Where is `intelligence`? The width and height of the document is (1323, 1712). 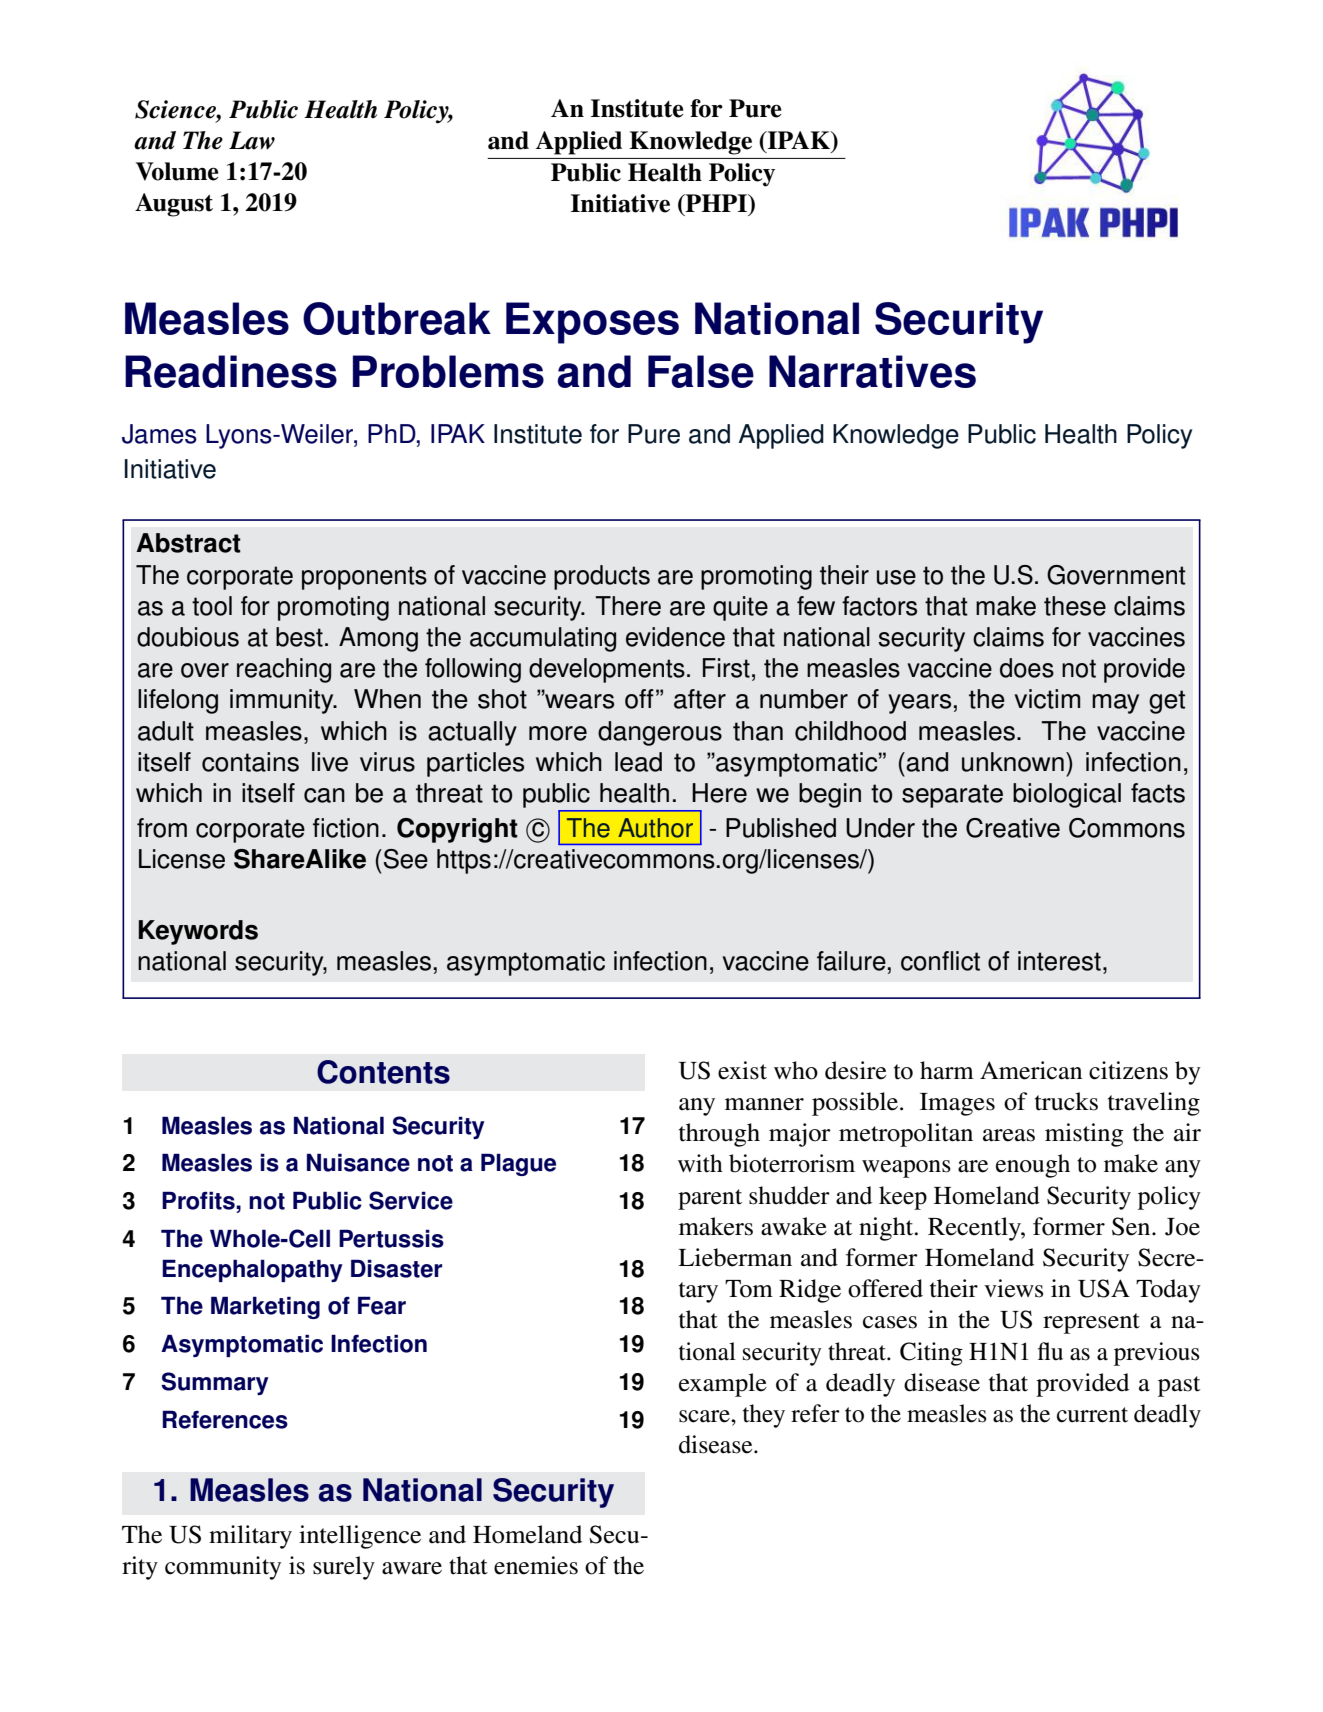 intelligence is located at coordinates (360, 1537).
